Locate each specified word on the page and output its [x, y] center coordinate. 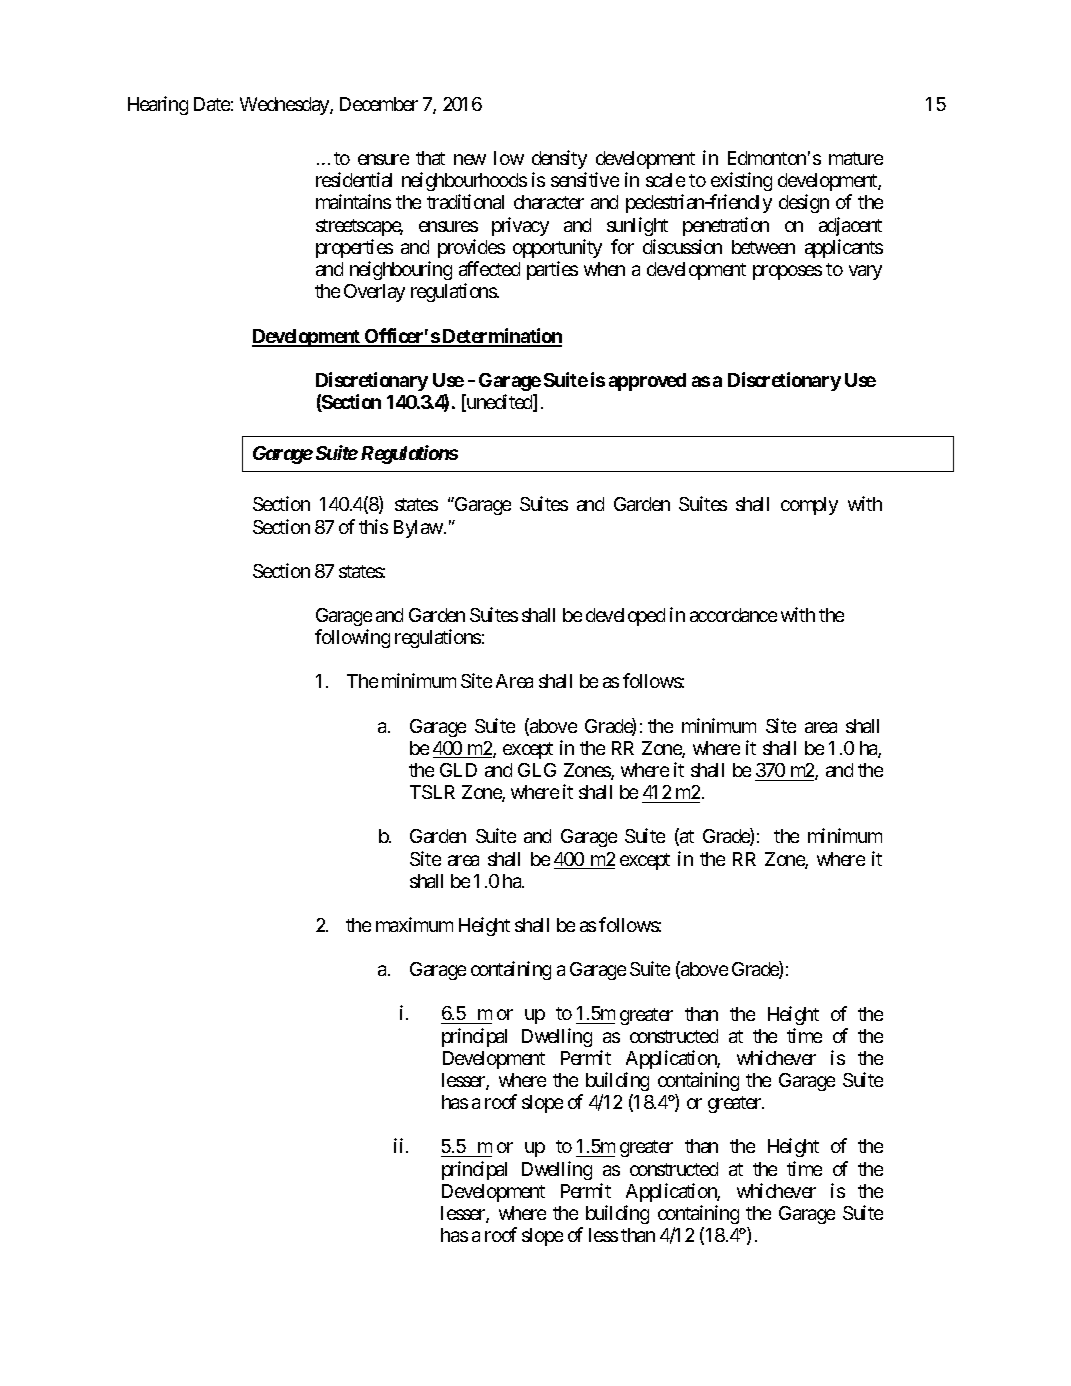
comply [809, 506]
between [763, 247]
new [470, 159]
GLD [458, 770]
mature [856, 158]
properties [354, 248]
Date [212, 104]
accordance [733, 615]
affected [489, 268]
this [373, 526]
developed [625, 617]
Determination [501, 337]
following [352, 638]
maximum [414, 924]
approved [647, 382]
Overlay [374, 293]
